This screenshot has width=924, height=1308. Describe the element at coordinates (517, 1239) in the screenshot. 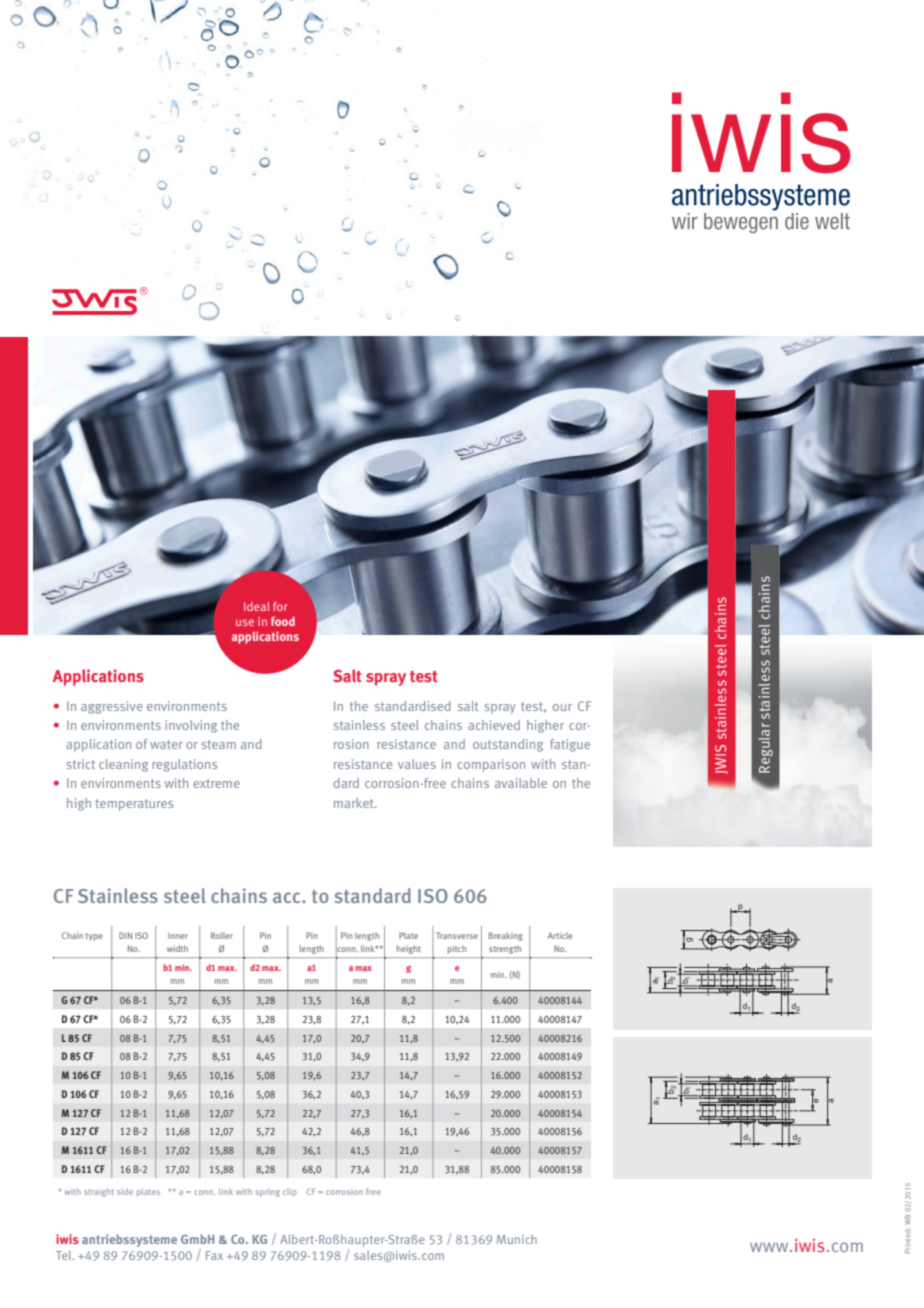

I see `Munich` at that location.
